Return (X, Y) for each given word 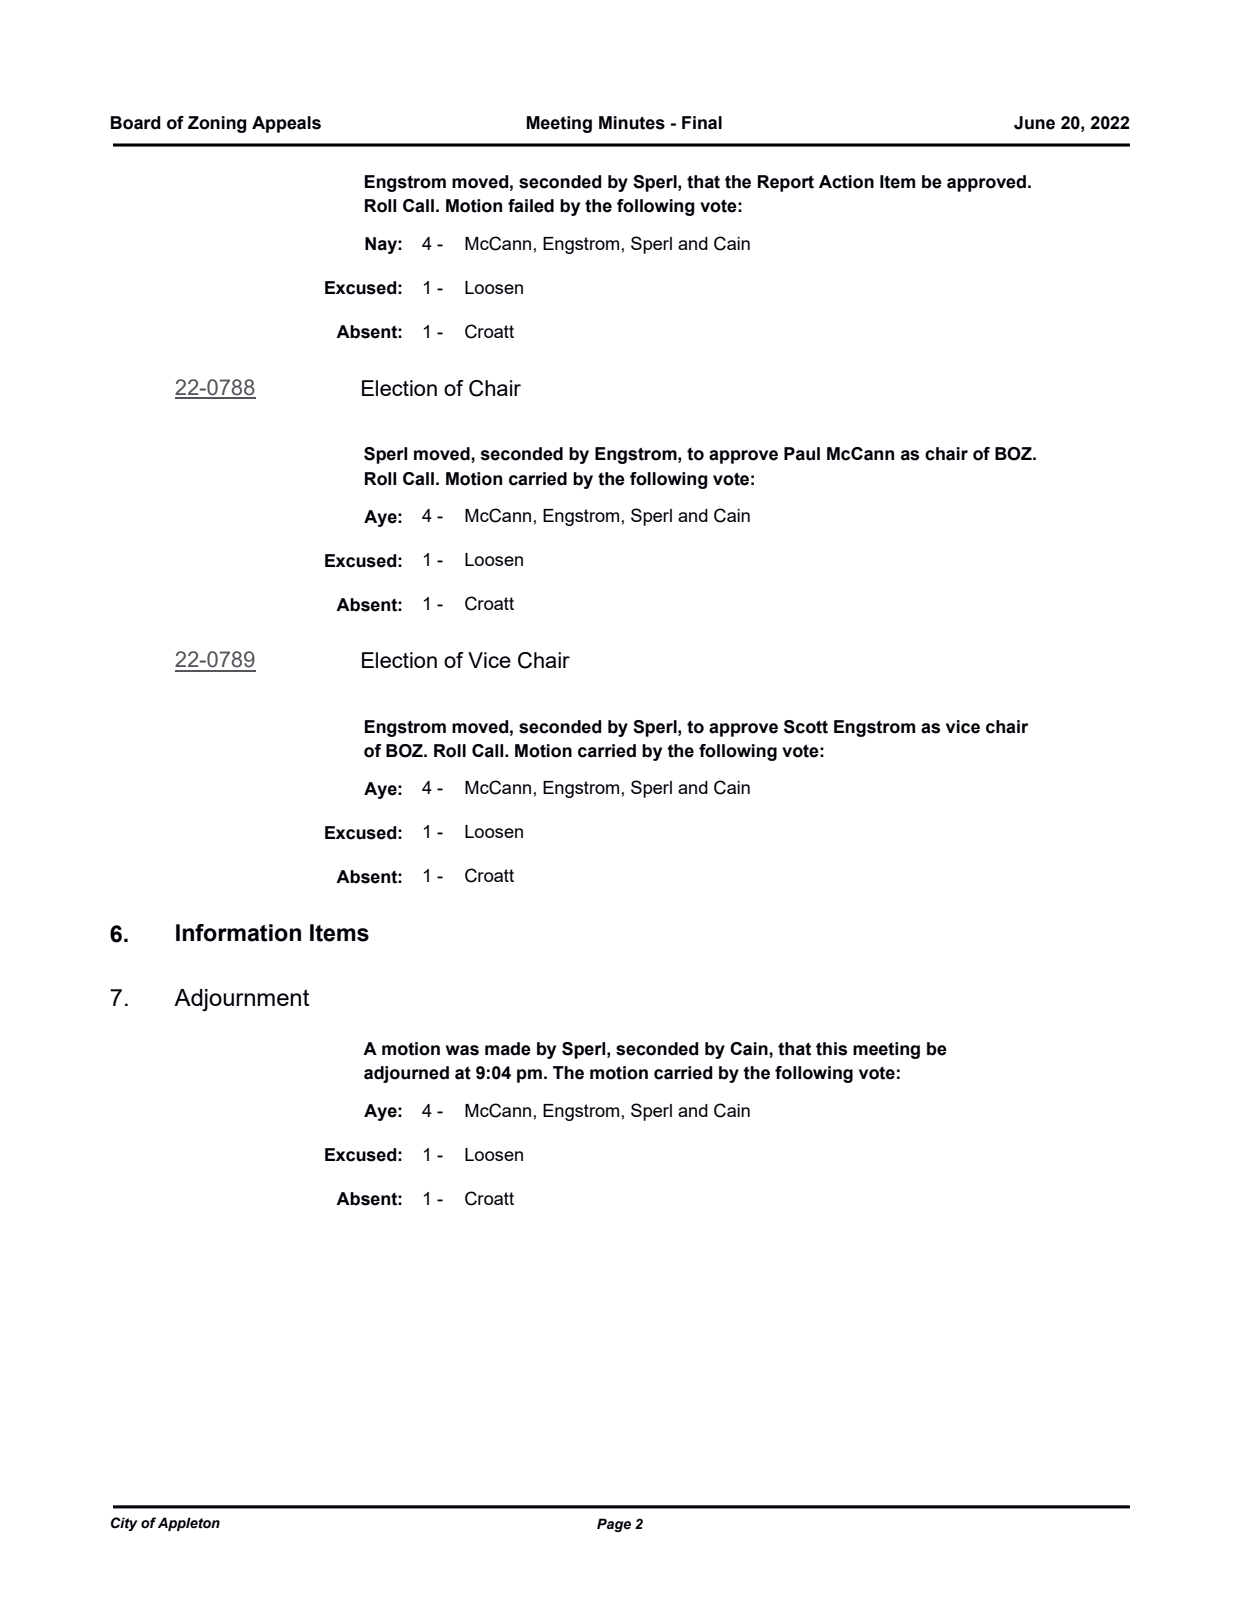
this (831, 1049)
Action (846, 182)
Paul (802, 454)
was (462, 1050)
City (124, 1524)
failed (531, 206)
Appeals (286, 124)
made (508, 1049)
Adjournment (241, 1000)
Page (614, 1525)
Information (238, 933)
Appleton (189, 1524)
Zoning (217, 124)
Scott (806, 727)
